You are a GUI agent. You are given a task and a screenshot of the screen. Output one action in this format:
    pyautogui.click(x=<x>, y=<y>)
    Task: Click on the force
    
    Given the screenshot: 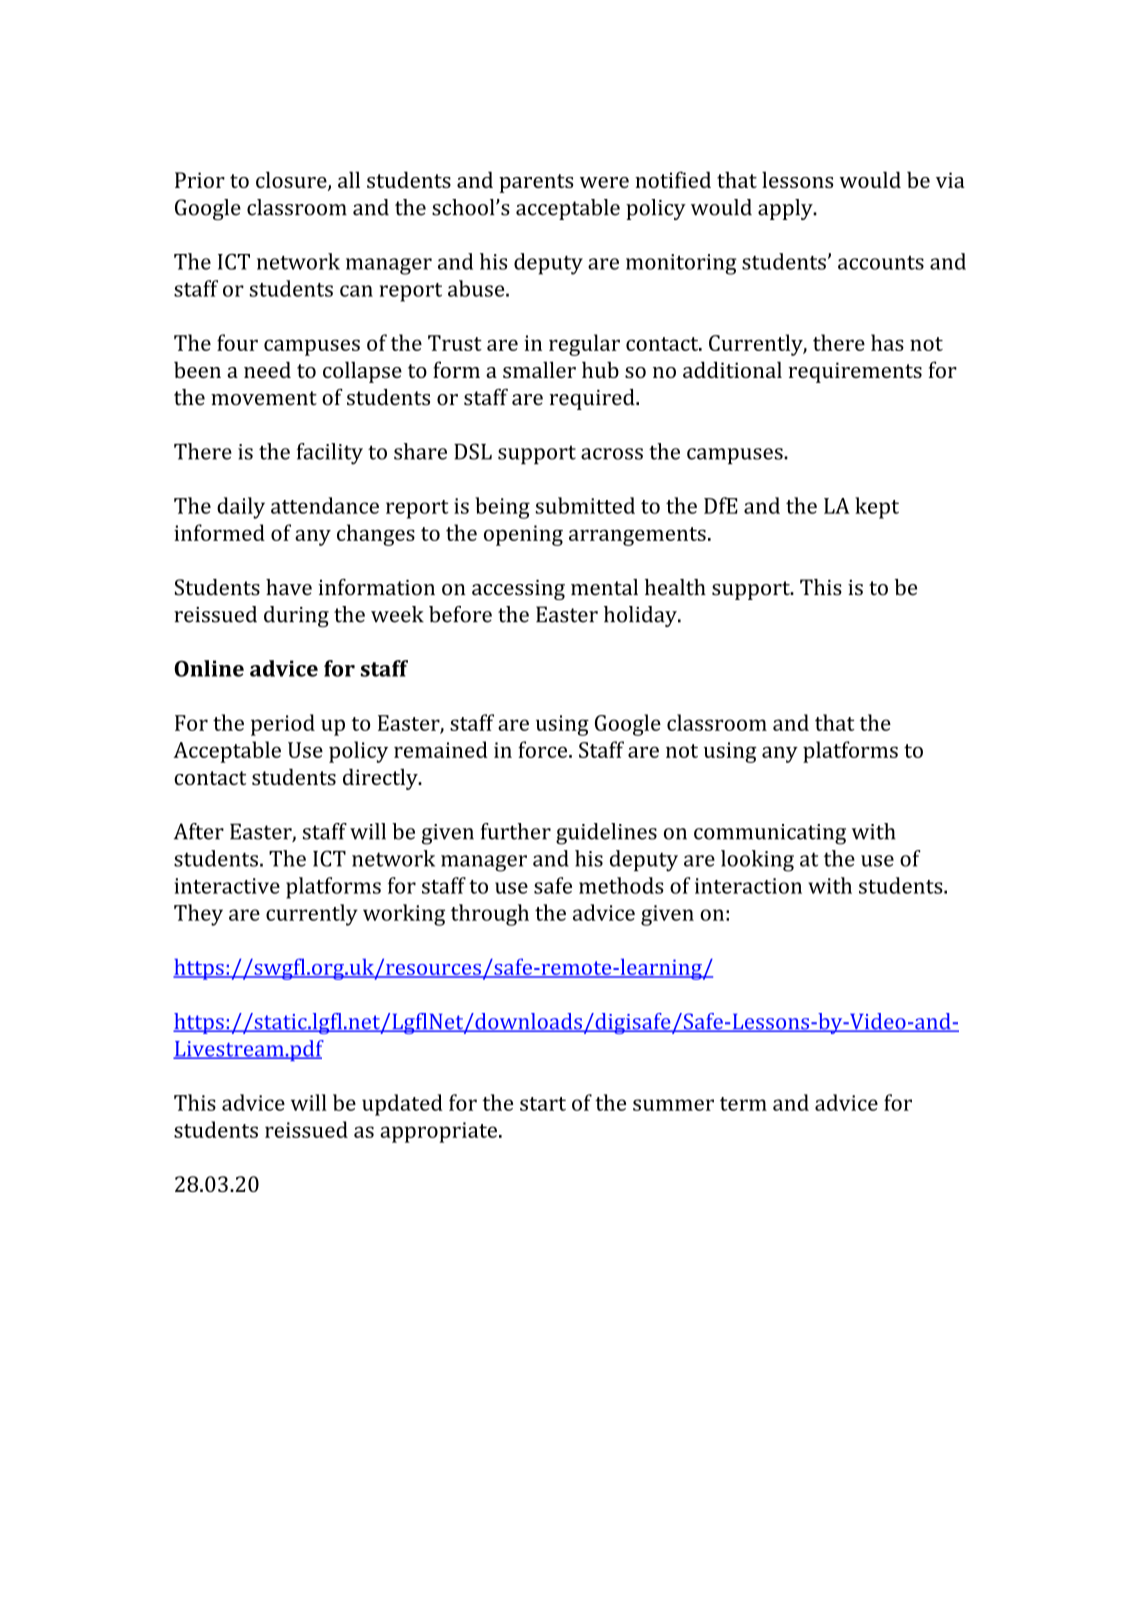 What is the action you would take?
    pyautogui.click(x=544, y=749)
